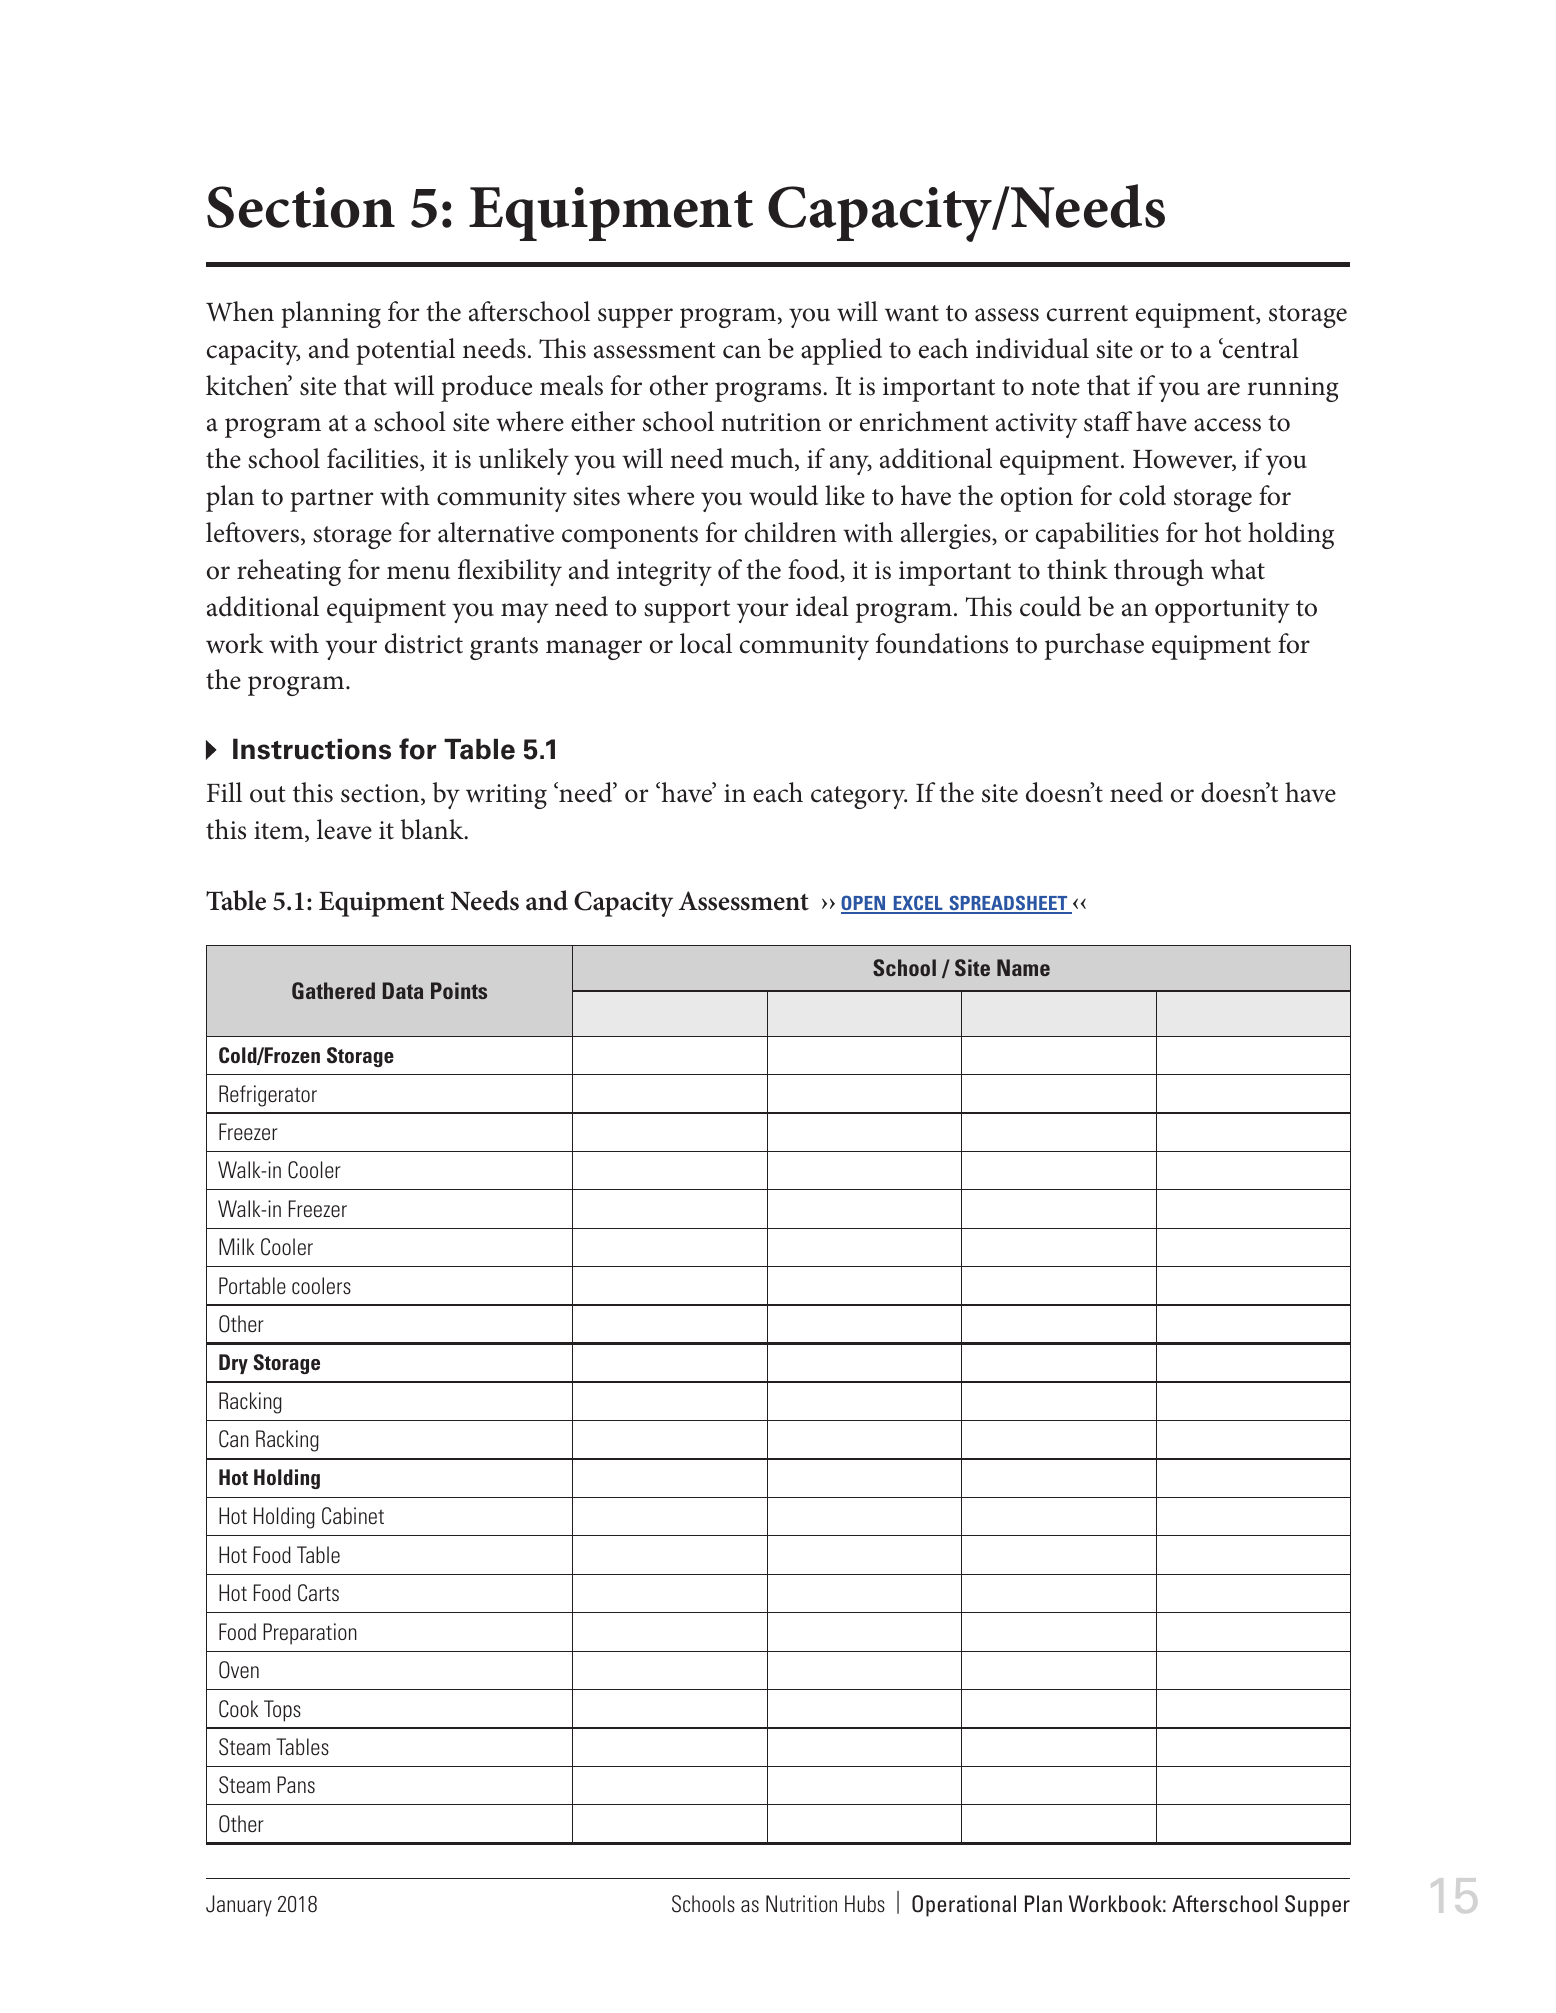 Image resolution: width=1556 pixels, height=2013 pixels. Describe the element at coordinates (865, 1903) in the image. I see `Hubs` at that location.
